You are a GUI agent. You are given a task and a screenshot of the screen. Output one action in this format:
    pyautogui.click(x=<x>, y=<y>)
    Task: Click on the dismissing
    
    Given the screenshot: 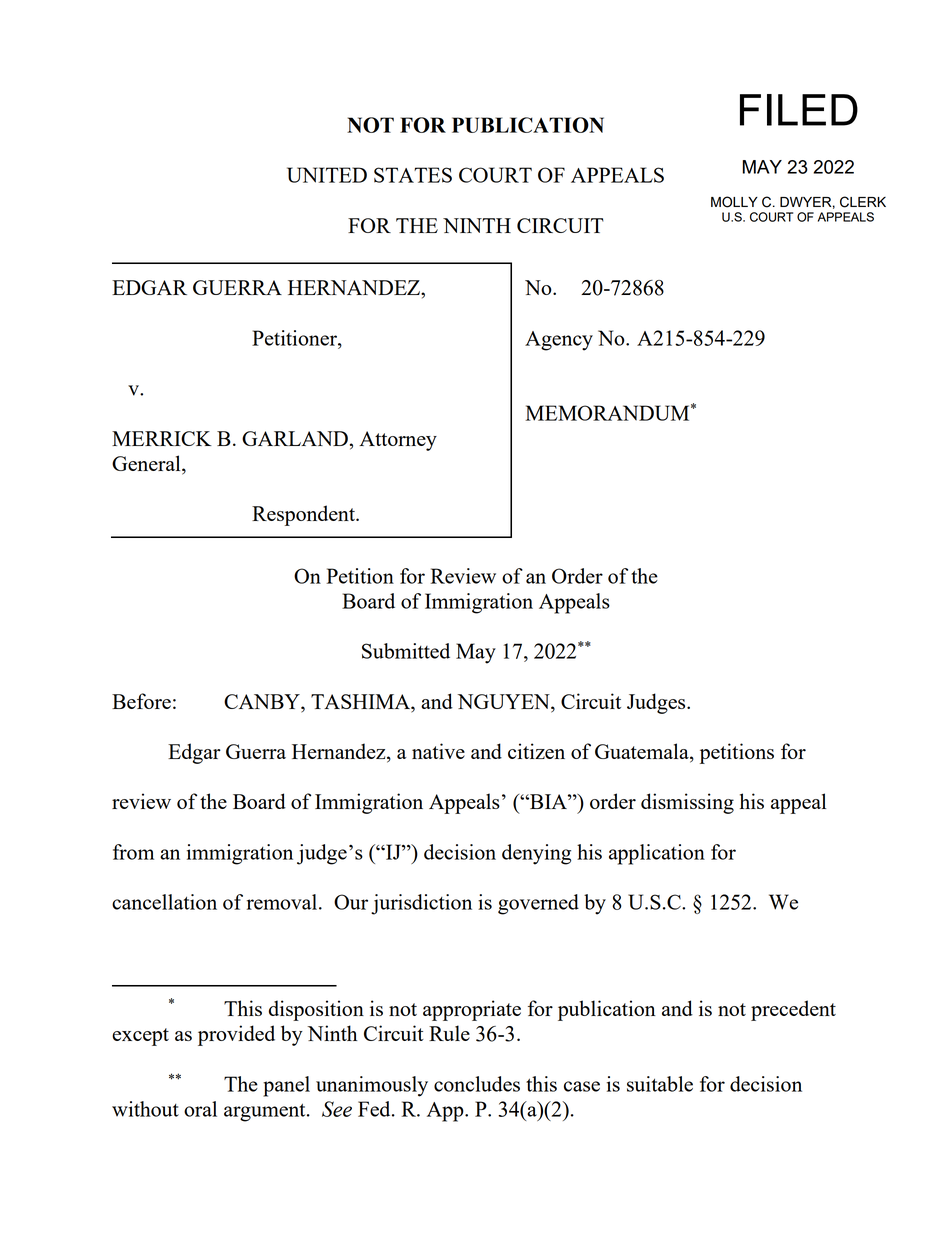 What is the action you would take?
    pyautogui.click(x=687, y=803)
